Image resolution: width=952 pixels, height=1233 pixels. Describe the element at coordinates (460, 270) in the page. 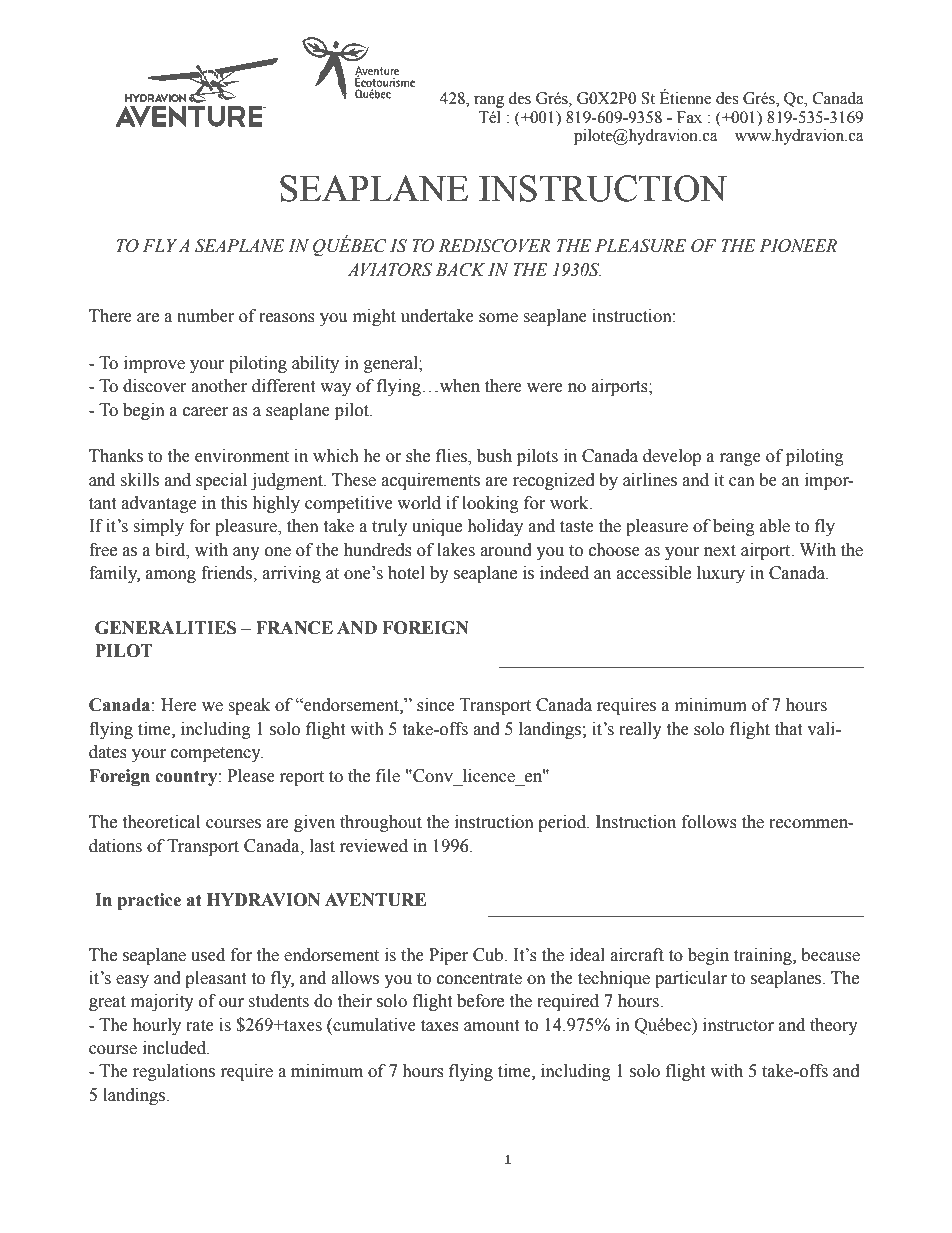

I see `BACK` at that location.
